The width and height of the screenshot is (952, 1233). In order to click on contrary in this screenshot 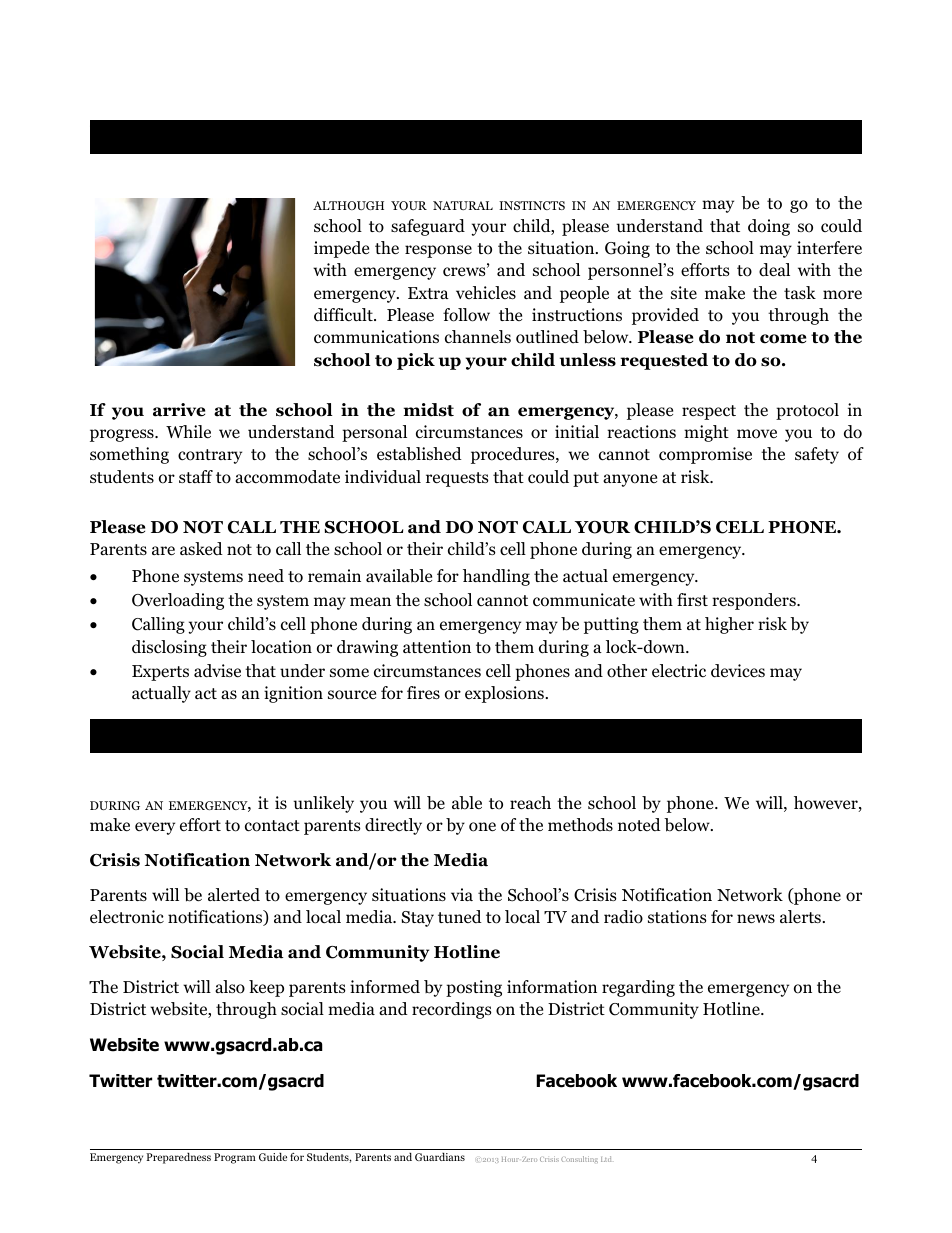, I will do `click(210, 456)`.
